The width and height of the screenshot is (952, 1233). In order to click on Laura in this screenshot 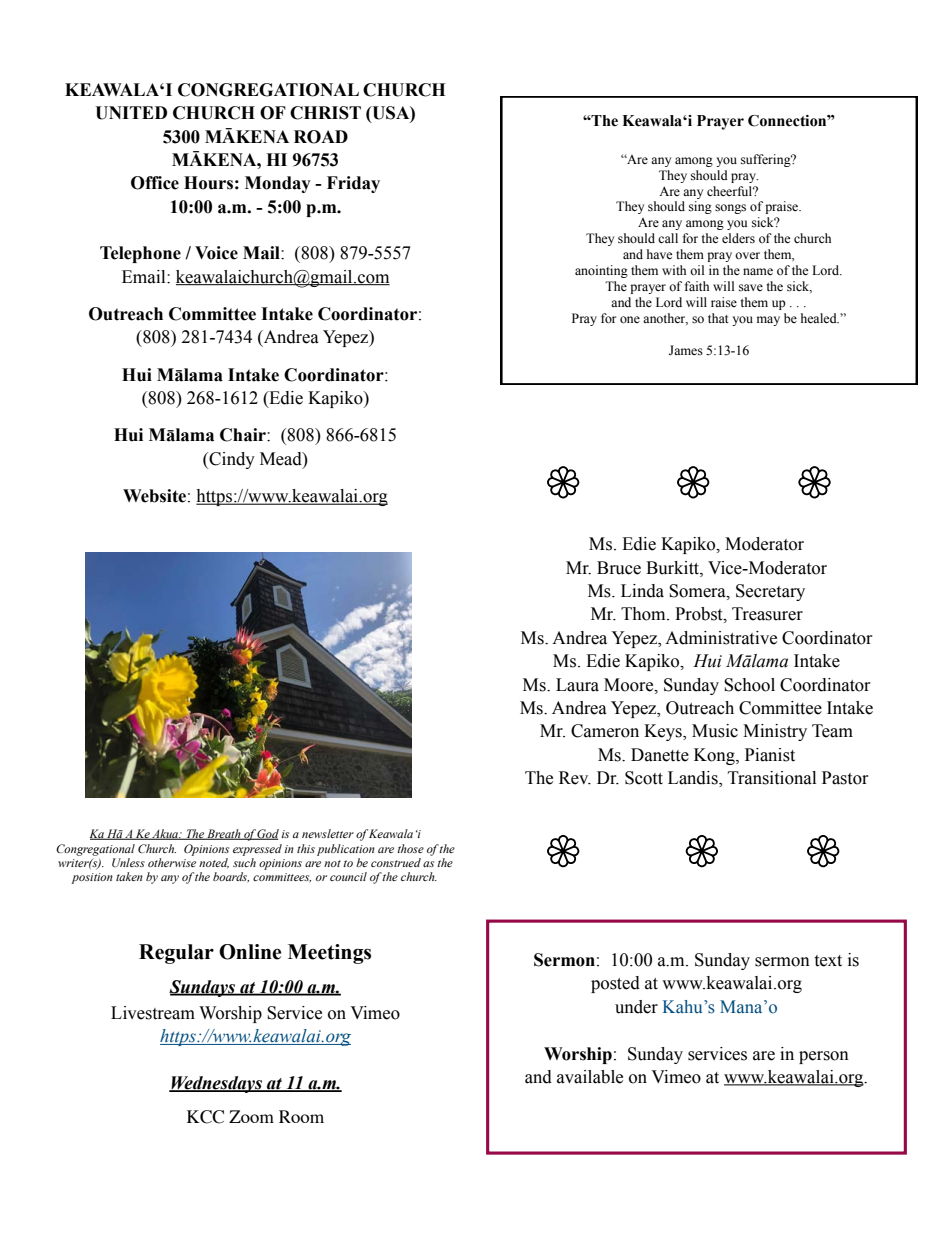, I will do `click(577, 685)`.
